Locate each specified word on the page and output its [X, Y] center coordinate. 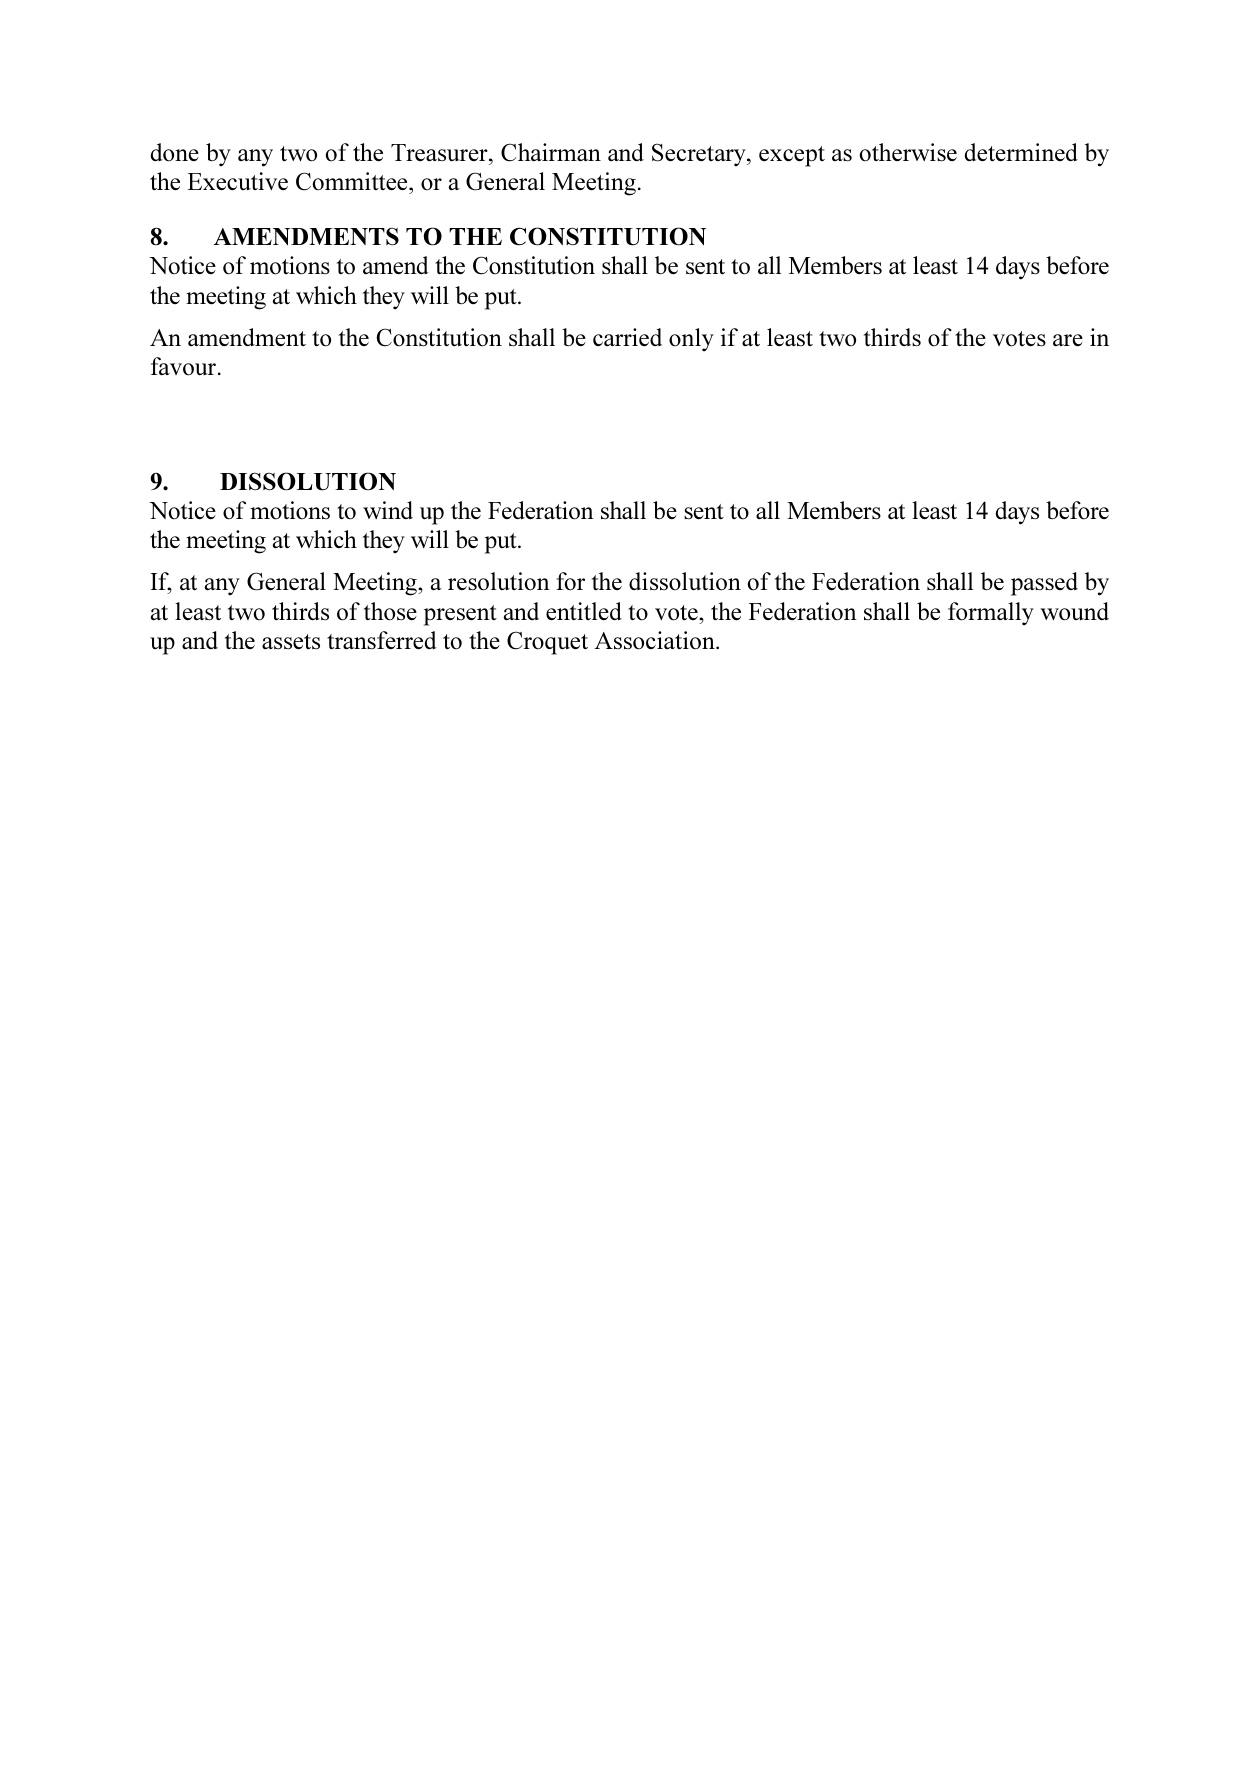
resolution [499, 581]
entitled [584, 611]
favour [183, 366]
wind [388, 510]
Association [655, 640]
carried [627, 337]
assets [291, 642]
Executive [238, 181]
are [1068, 340]
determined [1021, 152]
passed [1044, 584]
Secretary [700, 155]
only [691, 339]
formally [991, 613]
